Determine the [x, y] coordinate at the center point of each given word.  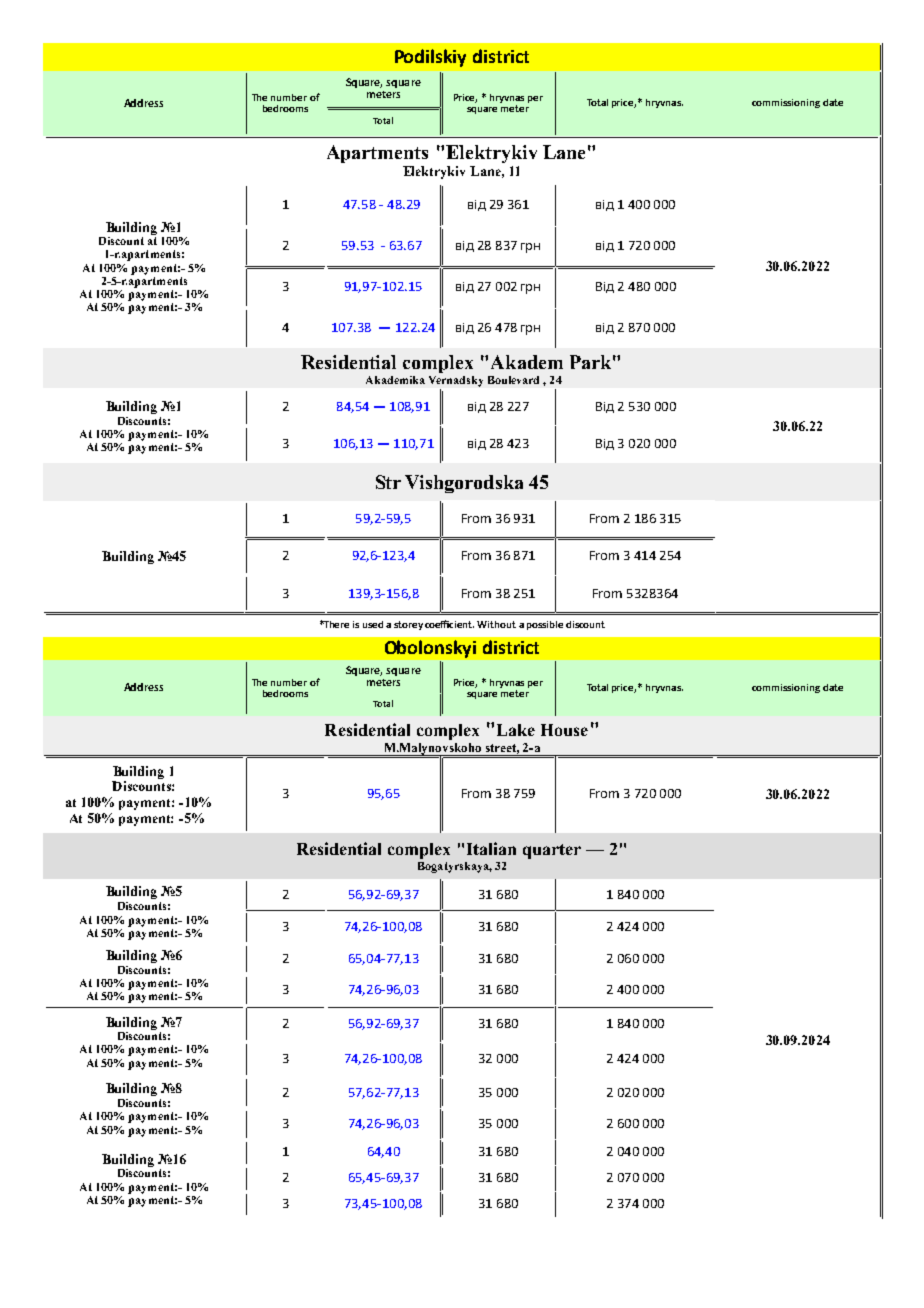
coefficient [449, 624]
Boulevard [513, 380]
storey [408, 625]
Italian [491, 848]
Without [496, 624]
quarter [552, 851]
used [373, 624]
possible [545, 625]
